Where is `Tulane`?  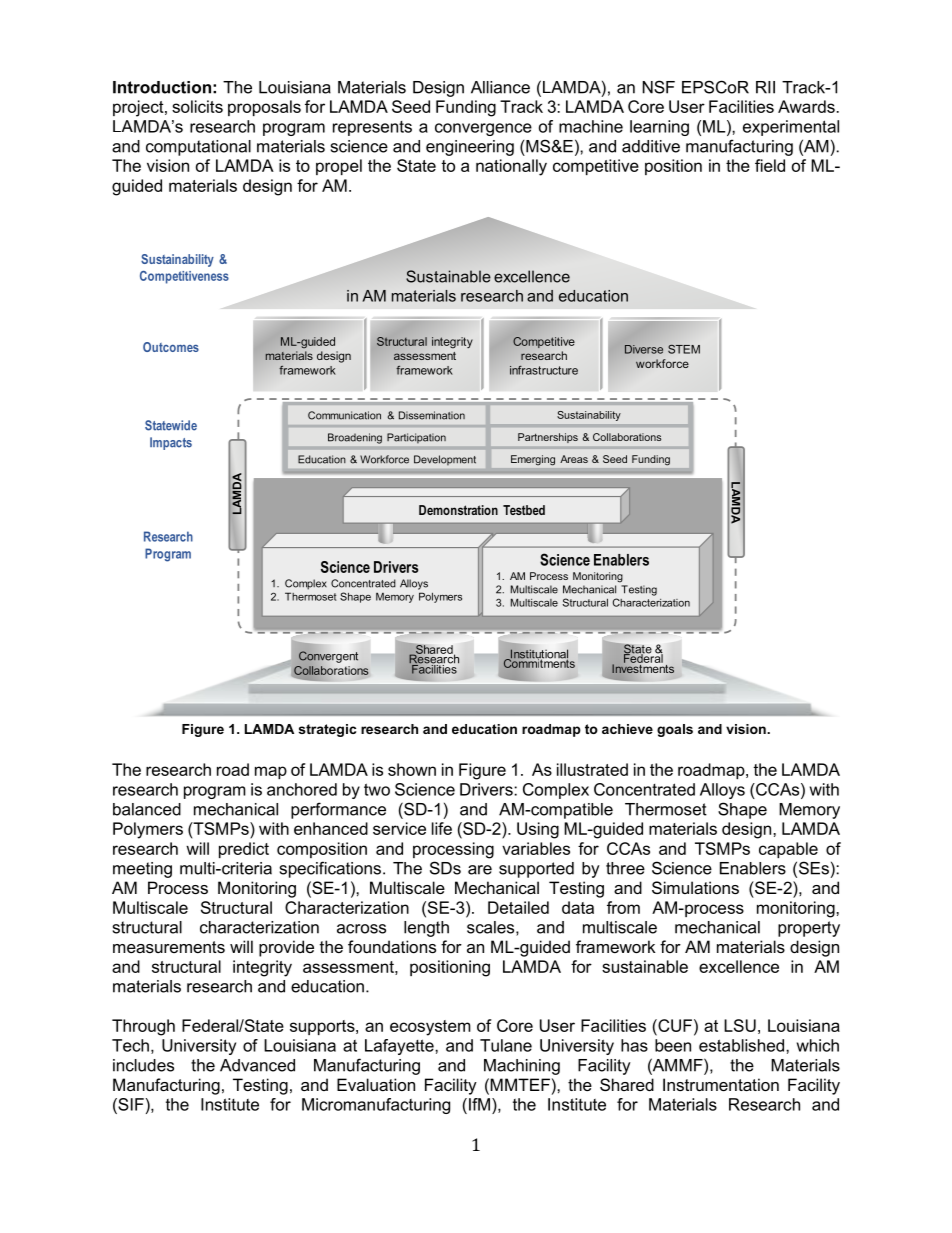 Tulane is located at coordinates (506, 1045).
